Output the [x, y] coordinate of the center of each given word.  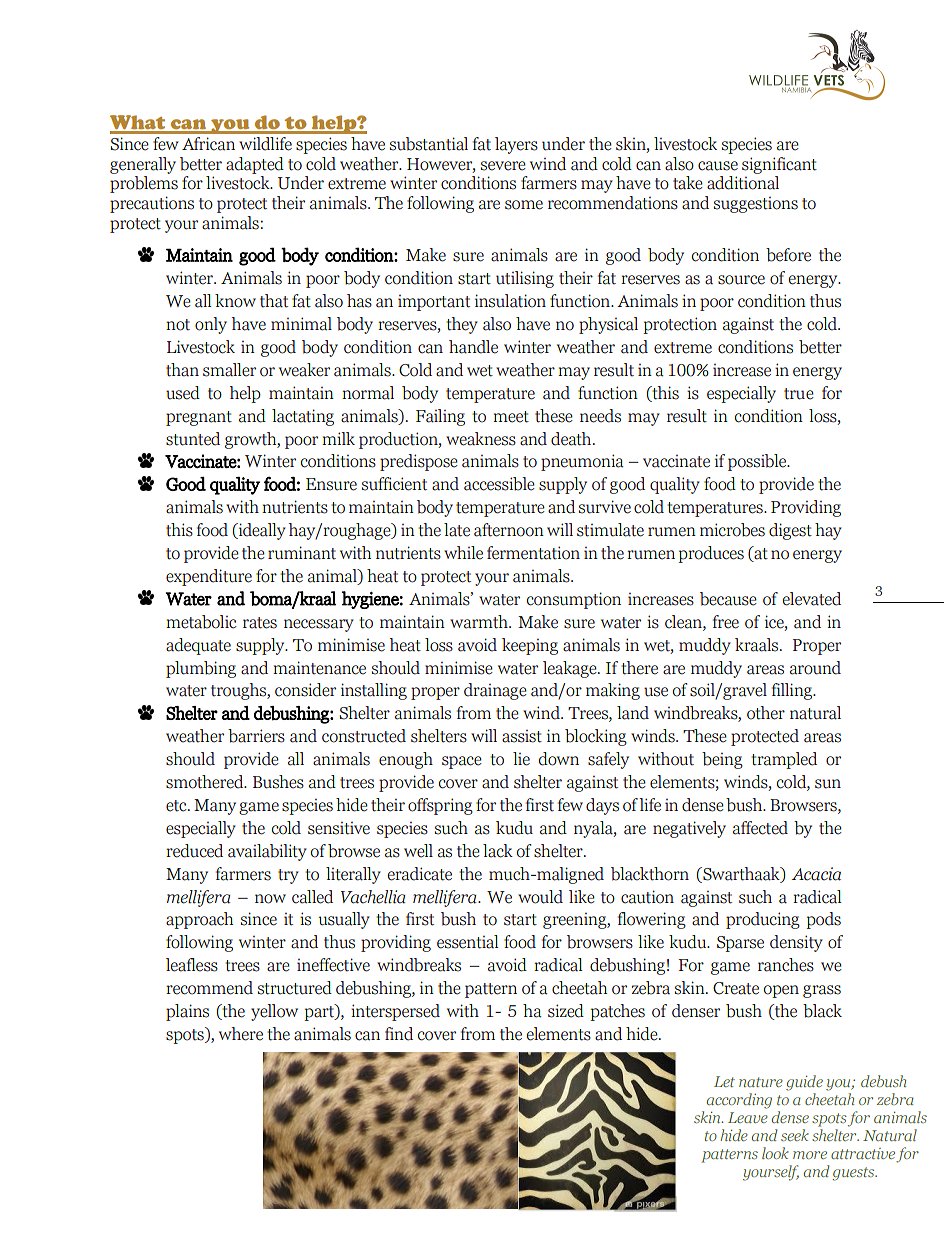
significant [779, 165]
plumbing [201, 669]
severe [503, 166]
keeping [530, 646]
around [815, 668]
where [241, 1034]
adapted [255, 165]
